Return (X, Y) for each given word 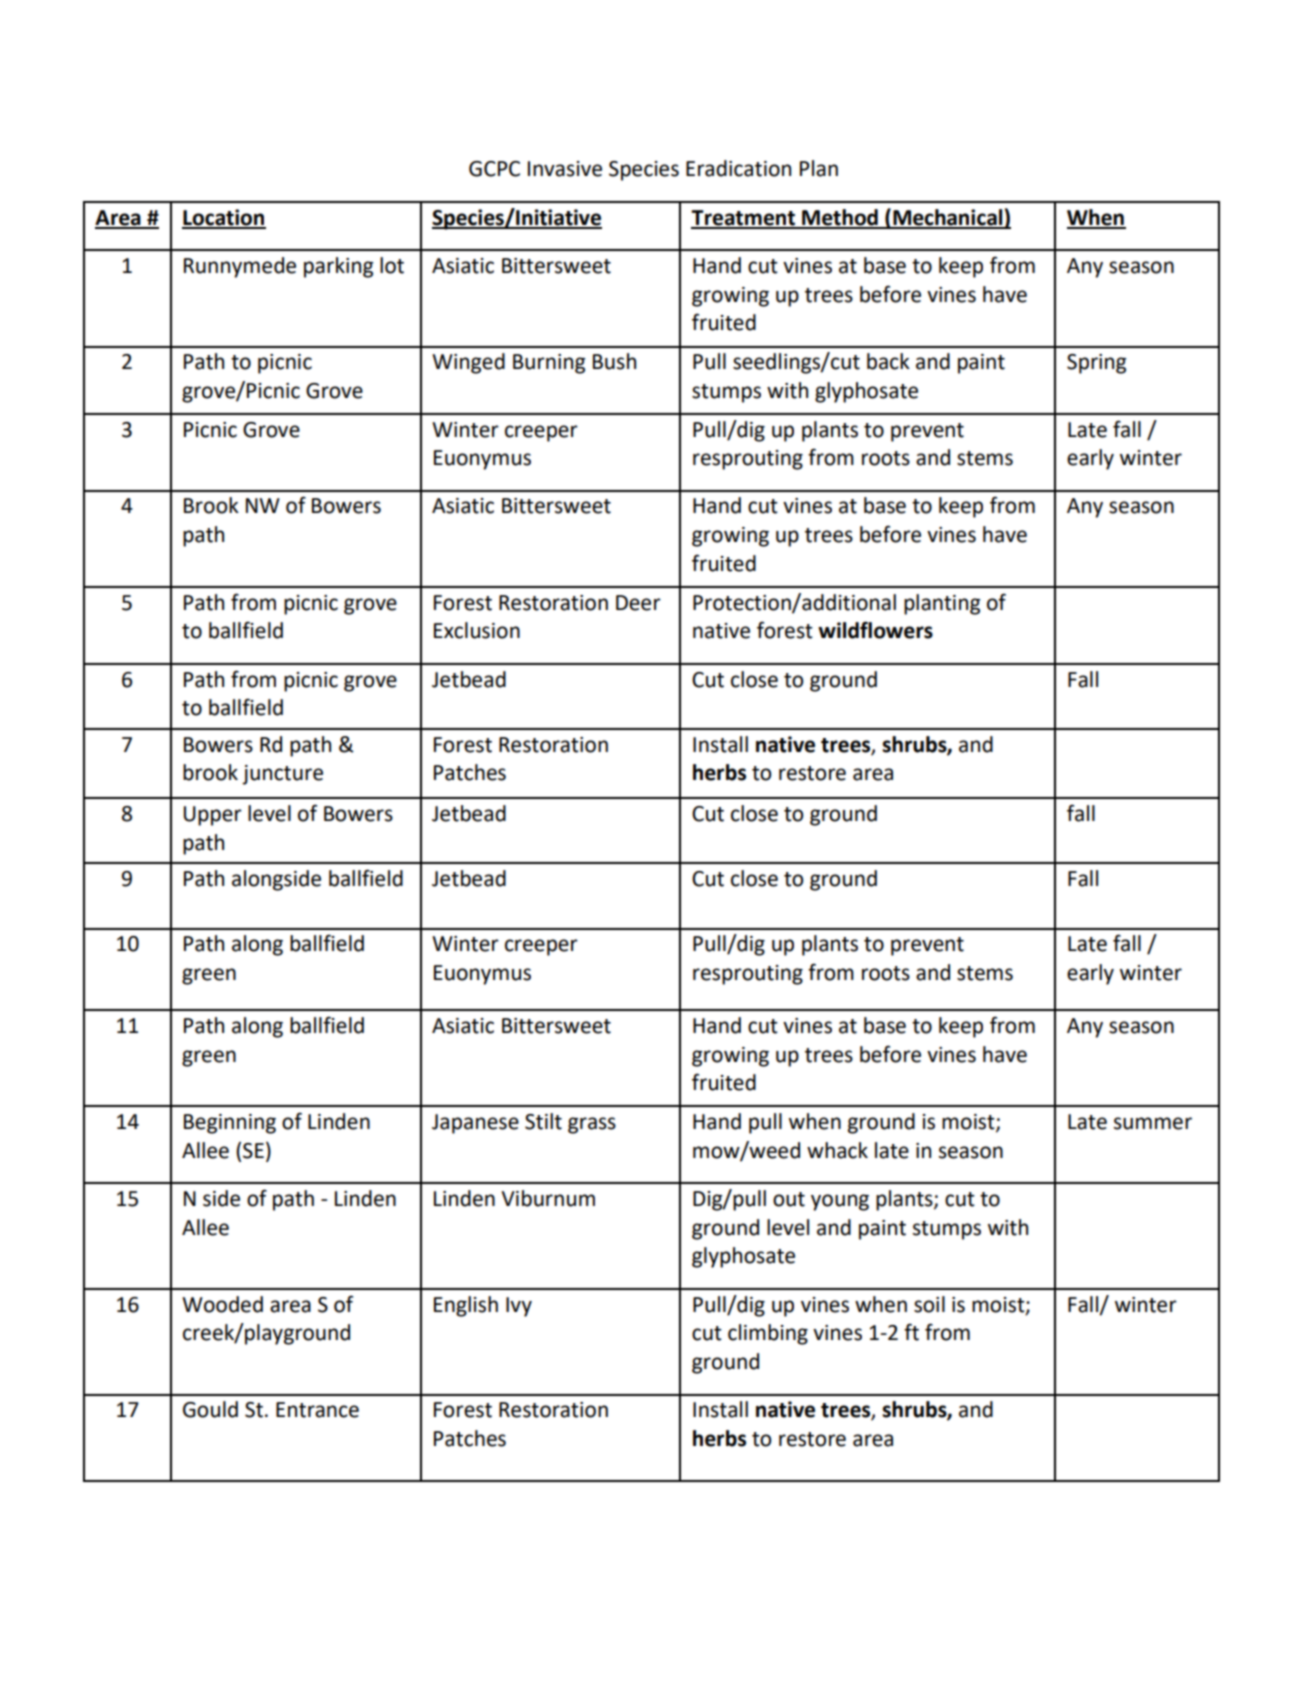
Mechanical (948, 218)
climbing (768, 1334)
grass (592, 1125)
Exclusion (477, 630)
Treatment (744, 219)
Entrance (317, 1410)
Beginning (230, 1124)
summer (1153, 1123)
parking (338, 267)
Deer (638, 603)
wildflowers (875, 630)
